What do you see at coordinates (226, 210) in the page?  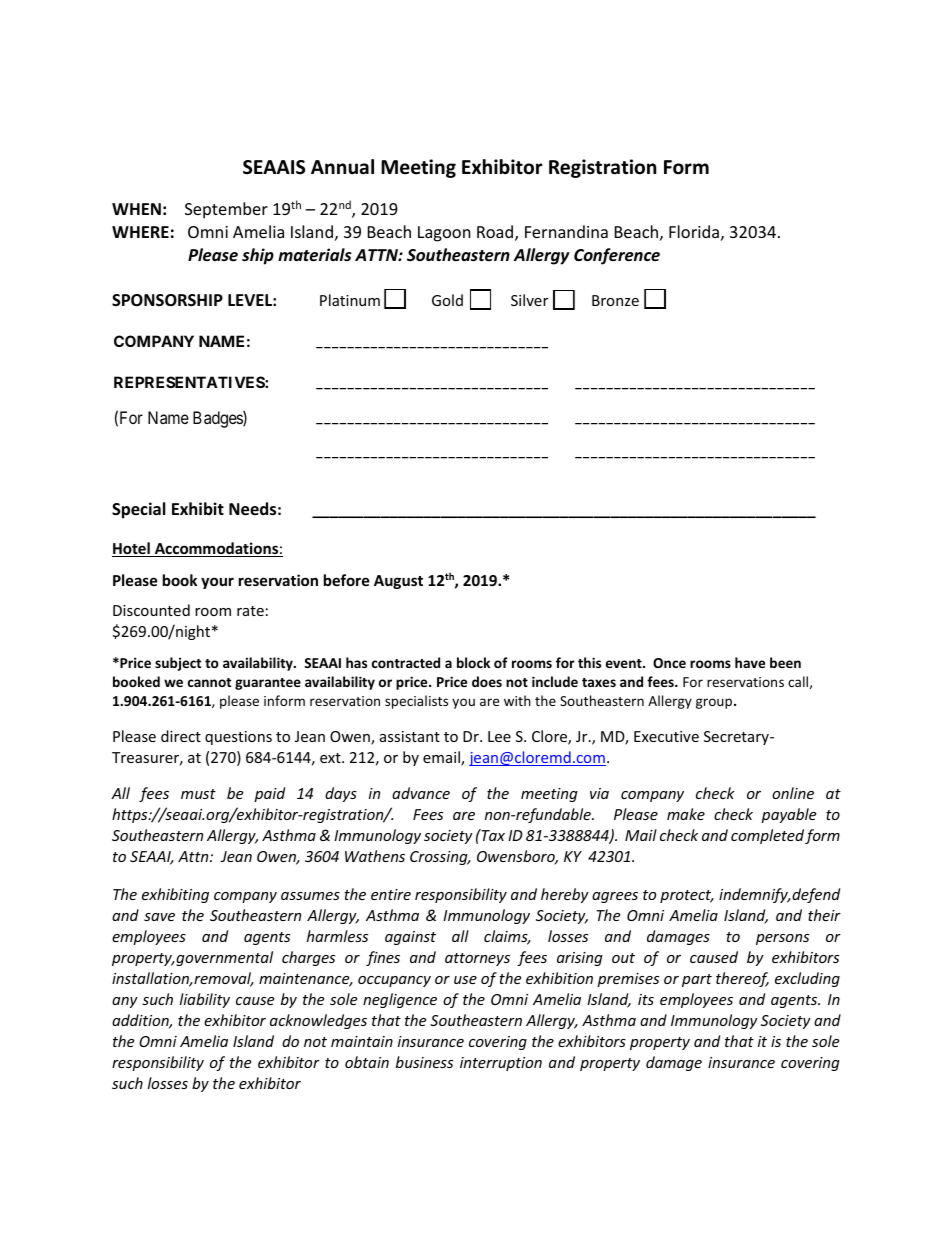 I see `September` at bounding box center [226, 210].
